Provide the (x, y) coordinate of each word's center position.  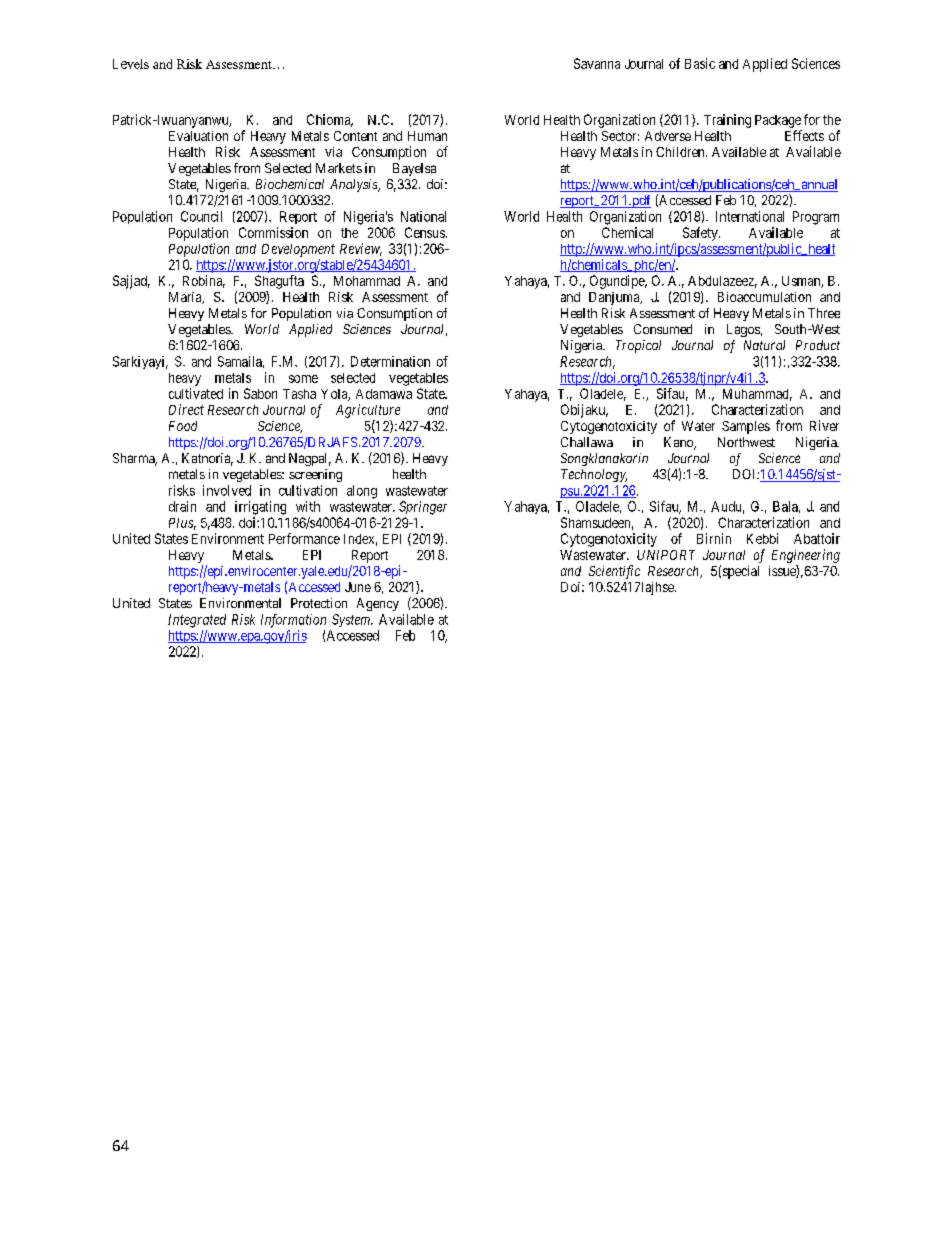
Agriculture (368, 411)
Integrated (197, 621)
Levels (131, 64)
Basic (700, 63)
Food (183, 426)
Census (425, 232)
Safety (701, 234)
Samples (746, 427)
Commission (273, 232)
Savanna (597, 63)
